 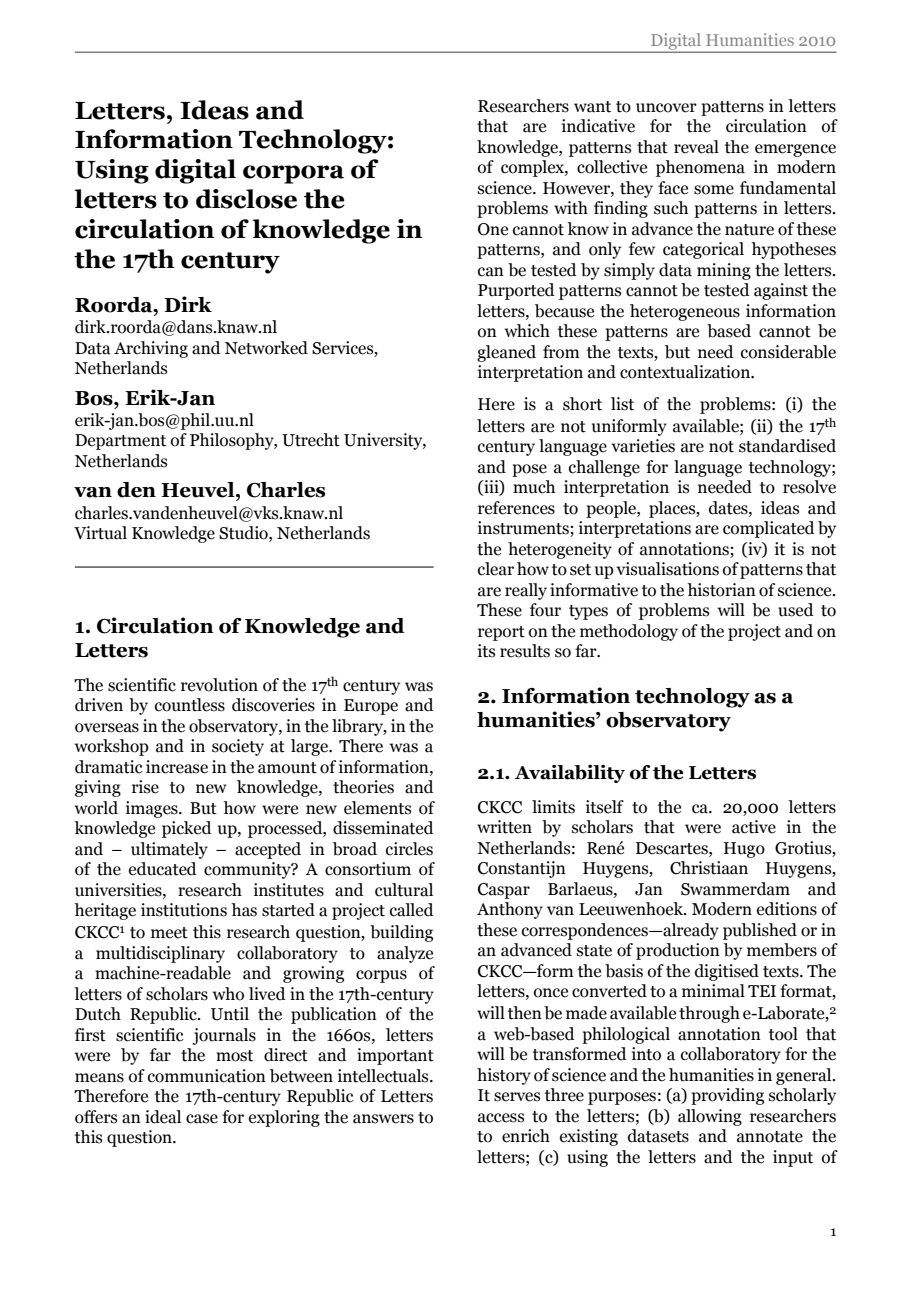 What do you see at coordinates (504, 827) in the document?
I see `written` at bounding box center [504, 827].
